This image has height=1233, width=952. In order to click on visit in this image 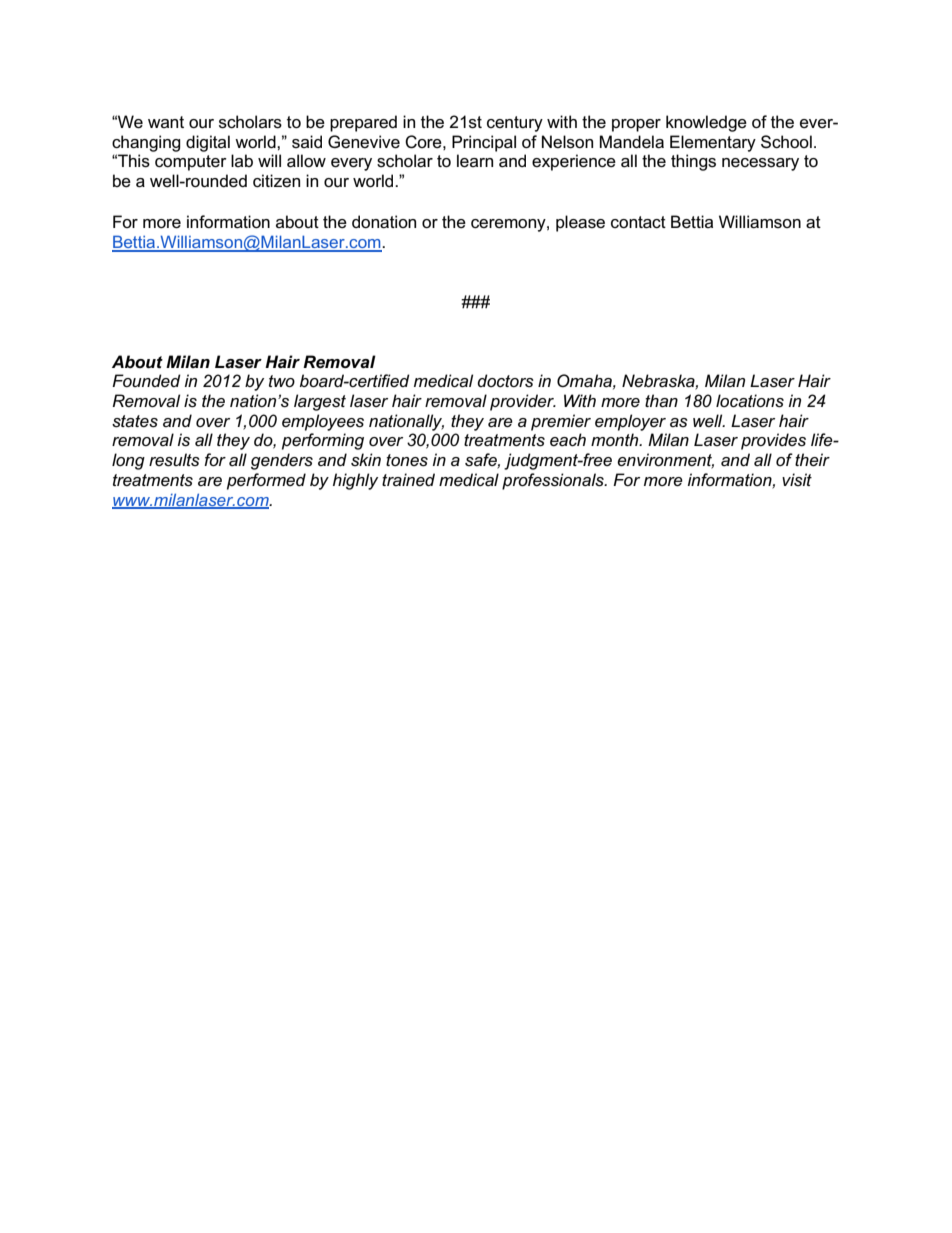, I will do `click(797, 479)`.
